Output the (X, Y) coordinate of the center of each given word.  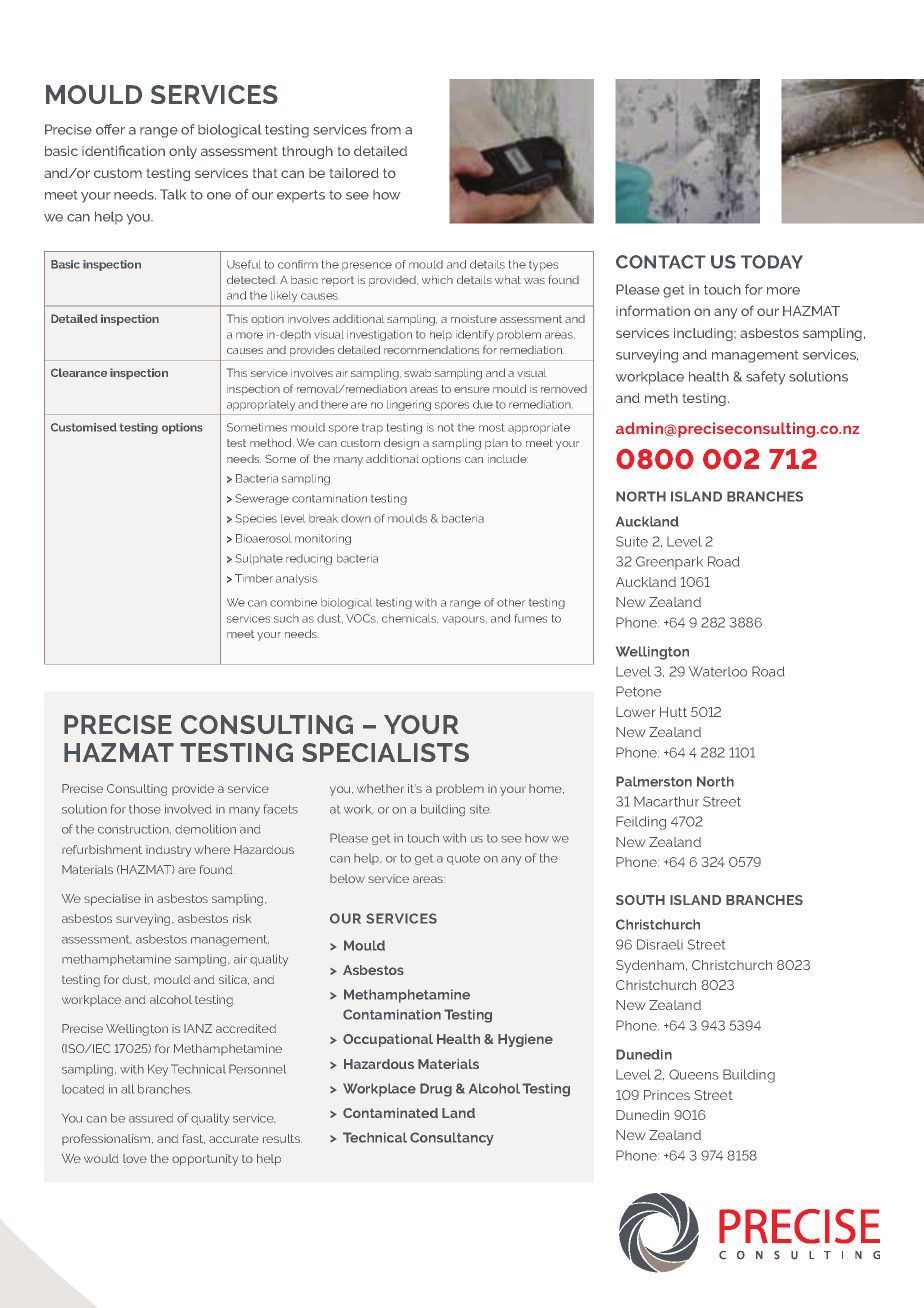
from (386, 129)
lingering (409, 405)
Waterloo (718, 671)
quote (463, 859)
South (640, 900)
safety (765, 378)
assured (151, 1118)
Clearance (79, 372)
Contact (661, 262)
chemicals (410, 618)
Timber (254, 578)
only (183, 152)
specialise (112, 900)
